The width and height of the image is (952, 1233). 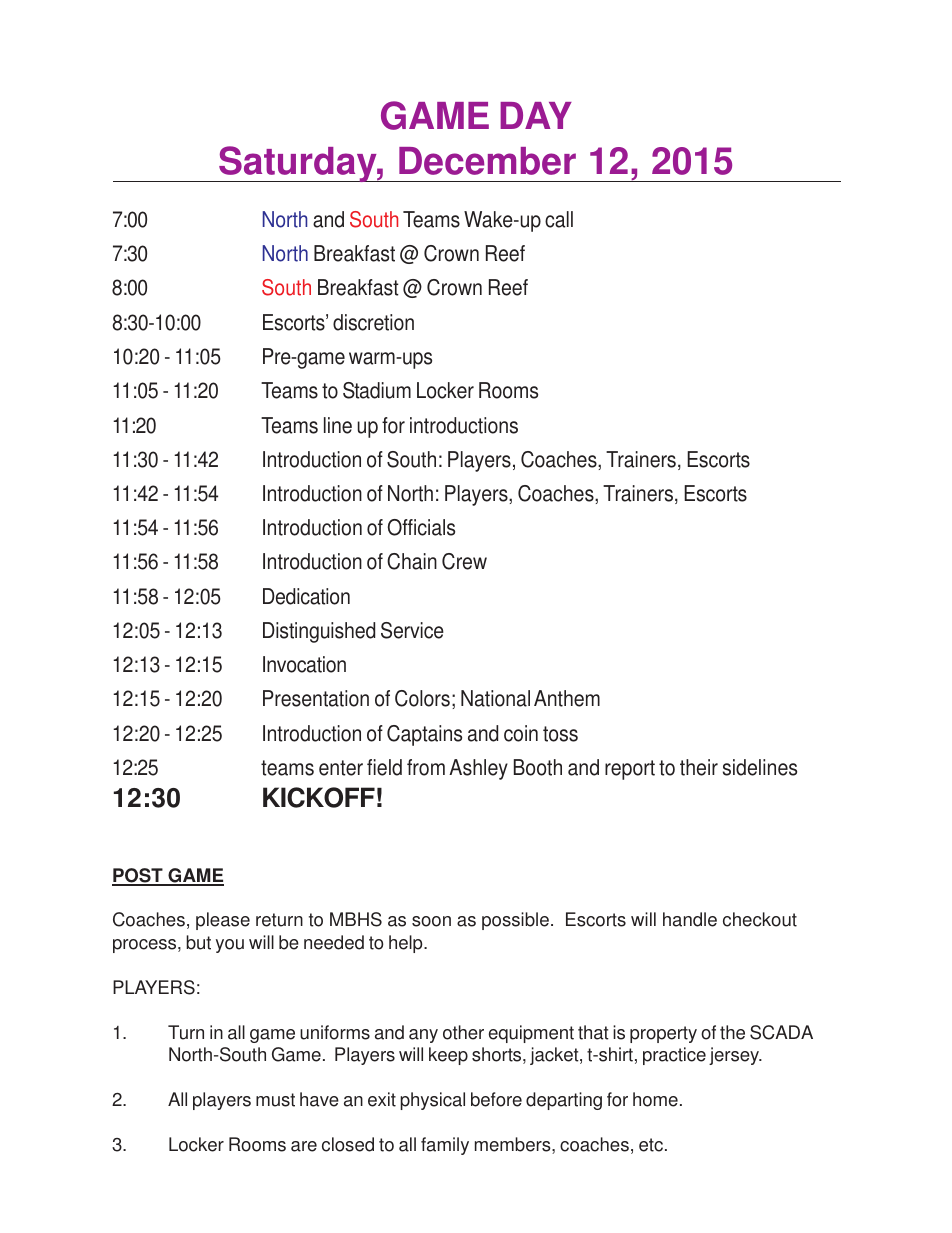 I want to click on call, so click(x=559, y=219).
